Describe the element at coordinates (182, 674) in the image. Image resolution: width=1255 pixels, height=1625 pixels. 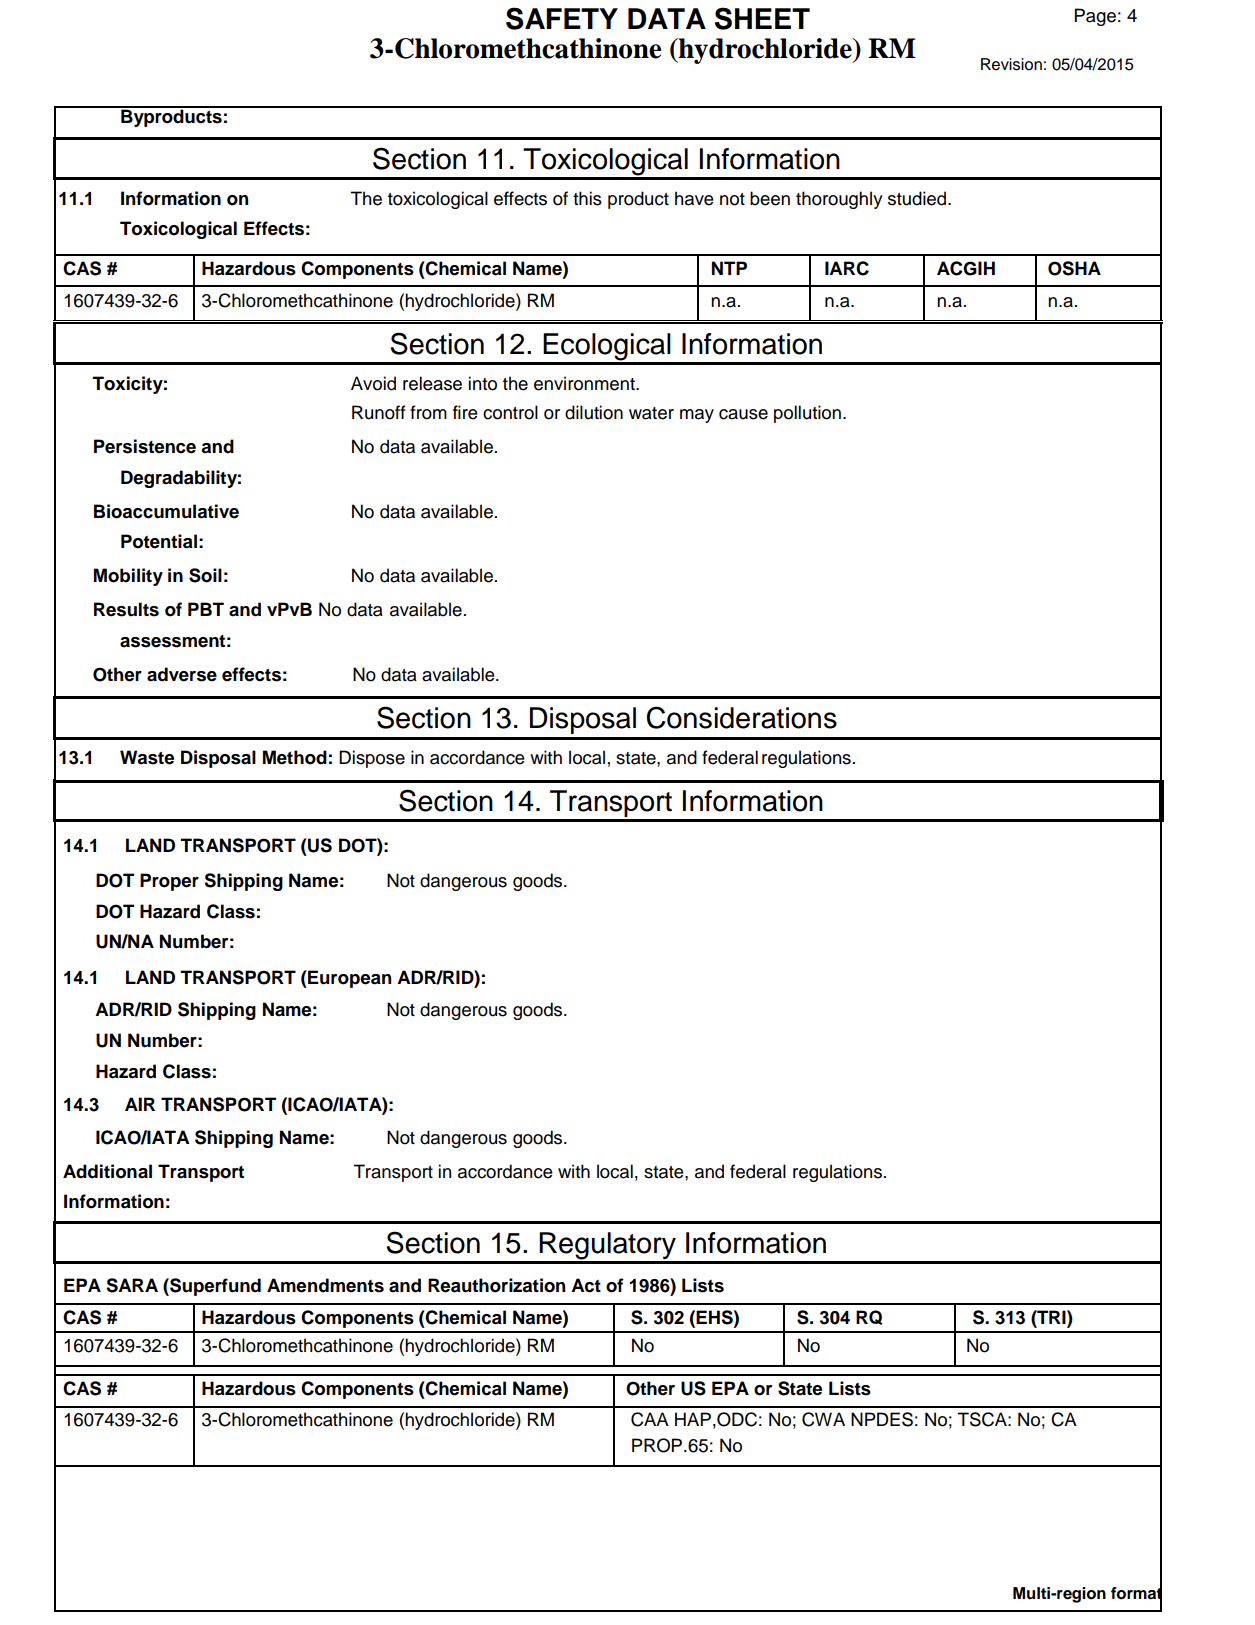
I see `adverse` at that location.
